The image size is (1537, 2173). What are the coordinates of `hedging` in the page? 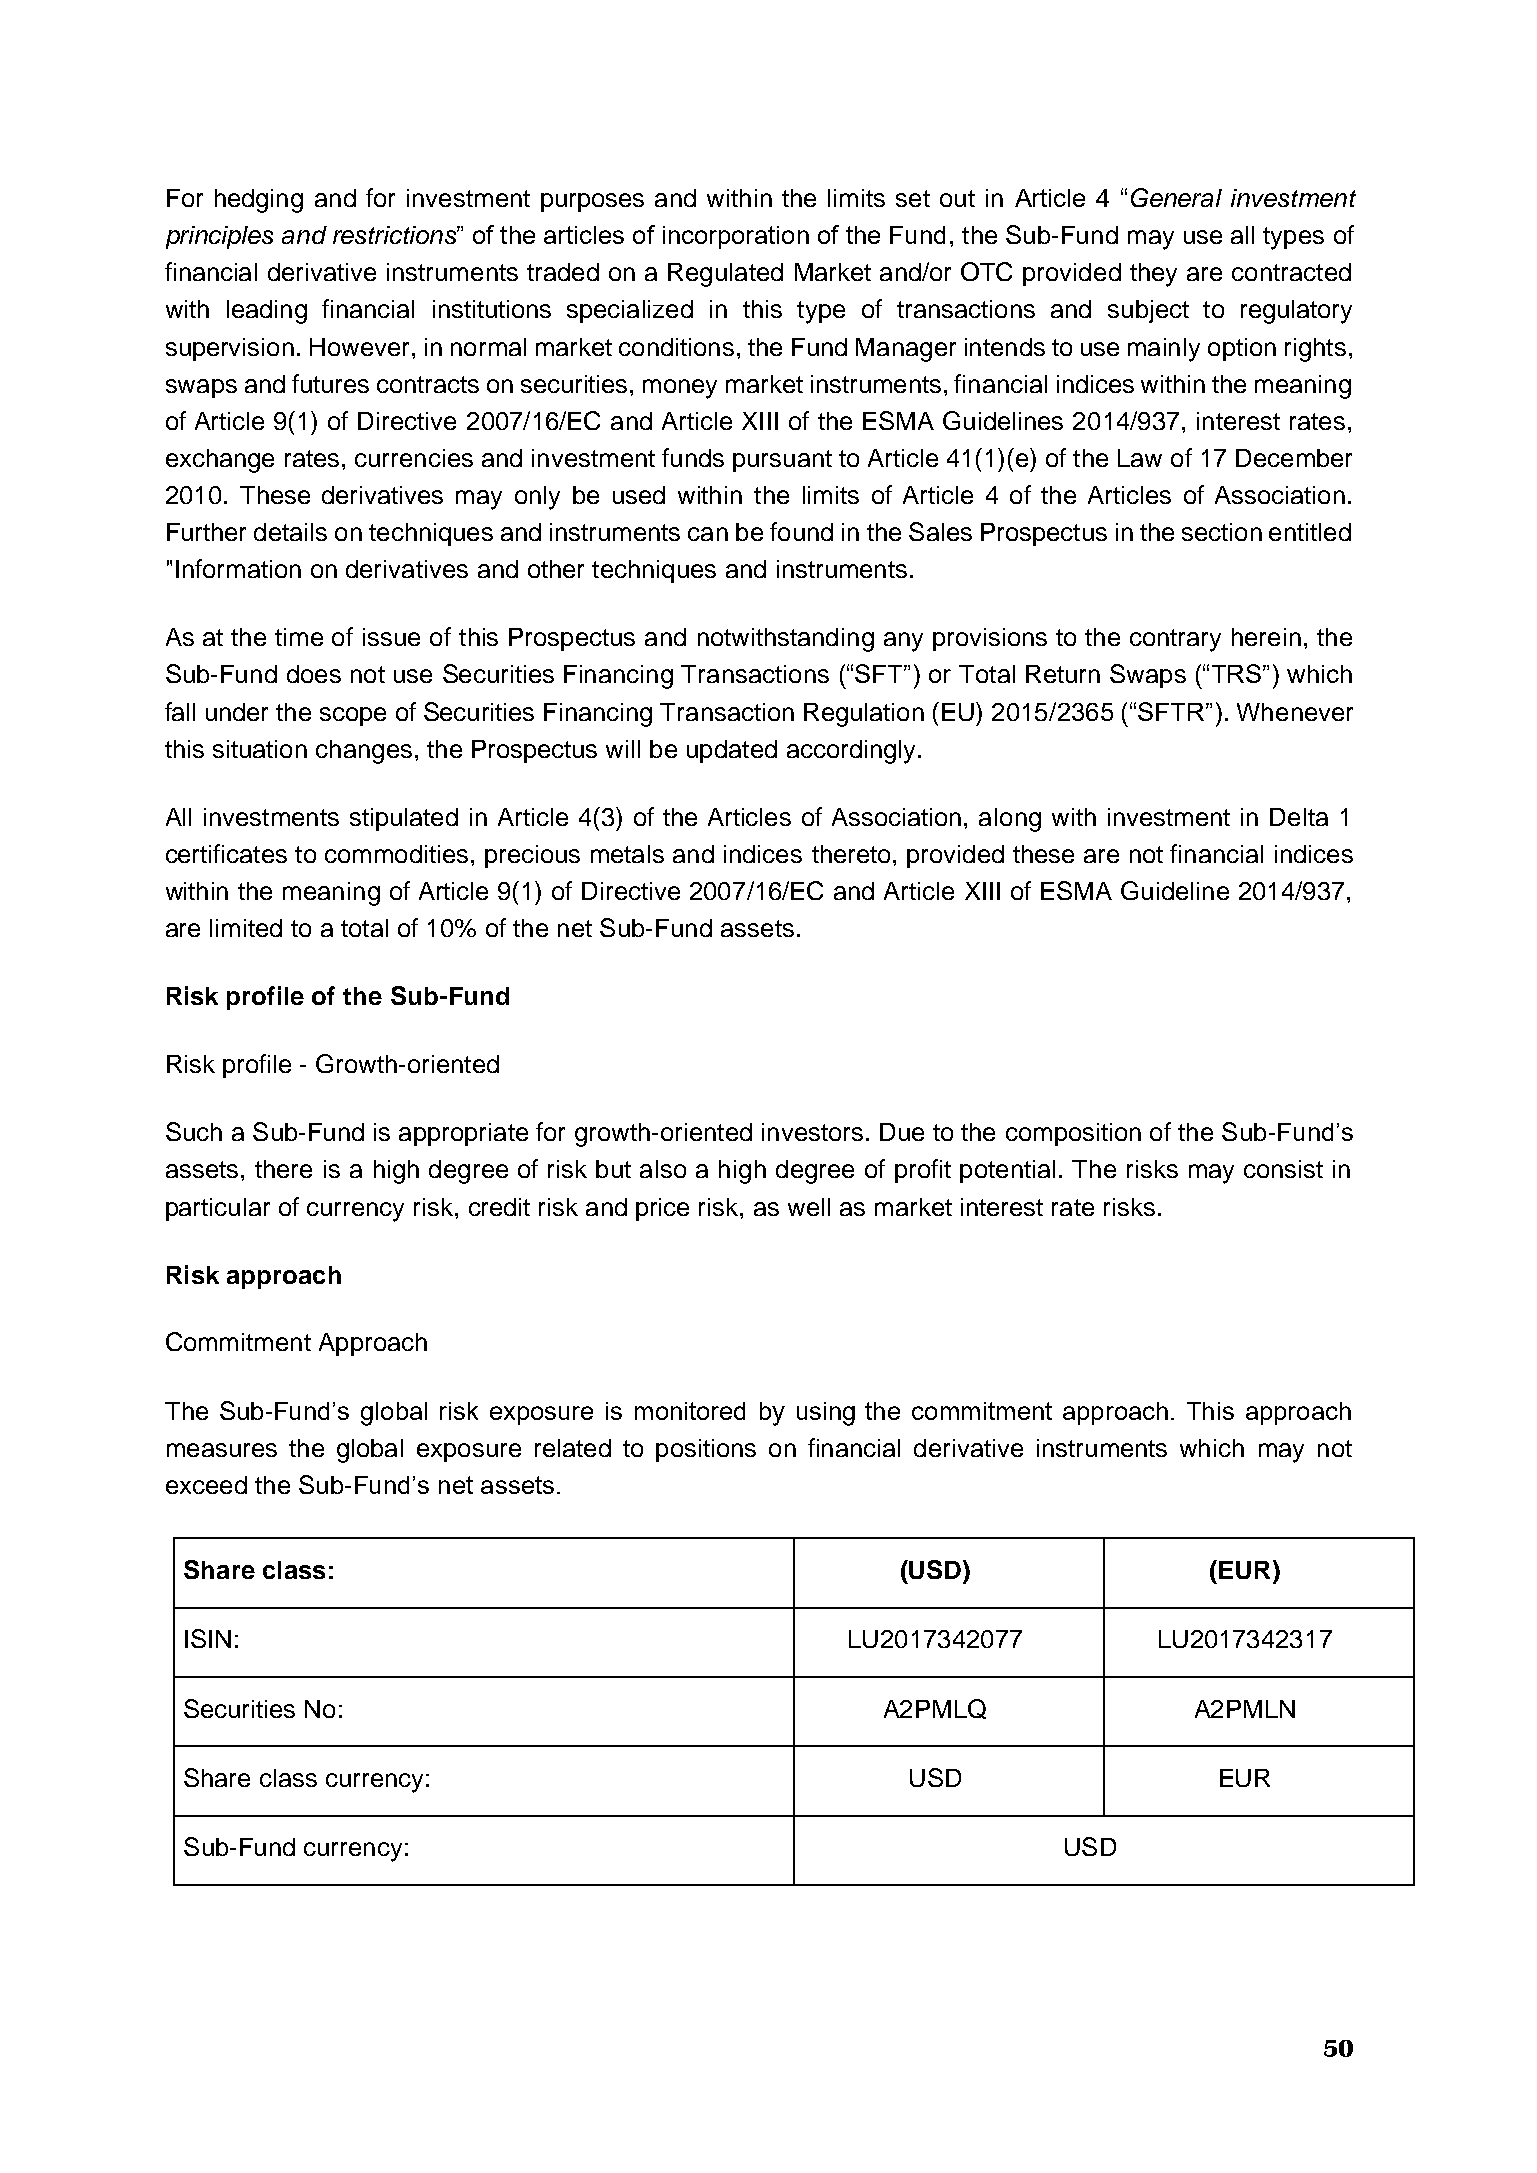 It's located at (259, 201).
